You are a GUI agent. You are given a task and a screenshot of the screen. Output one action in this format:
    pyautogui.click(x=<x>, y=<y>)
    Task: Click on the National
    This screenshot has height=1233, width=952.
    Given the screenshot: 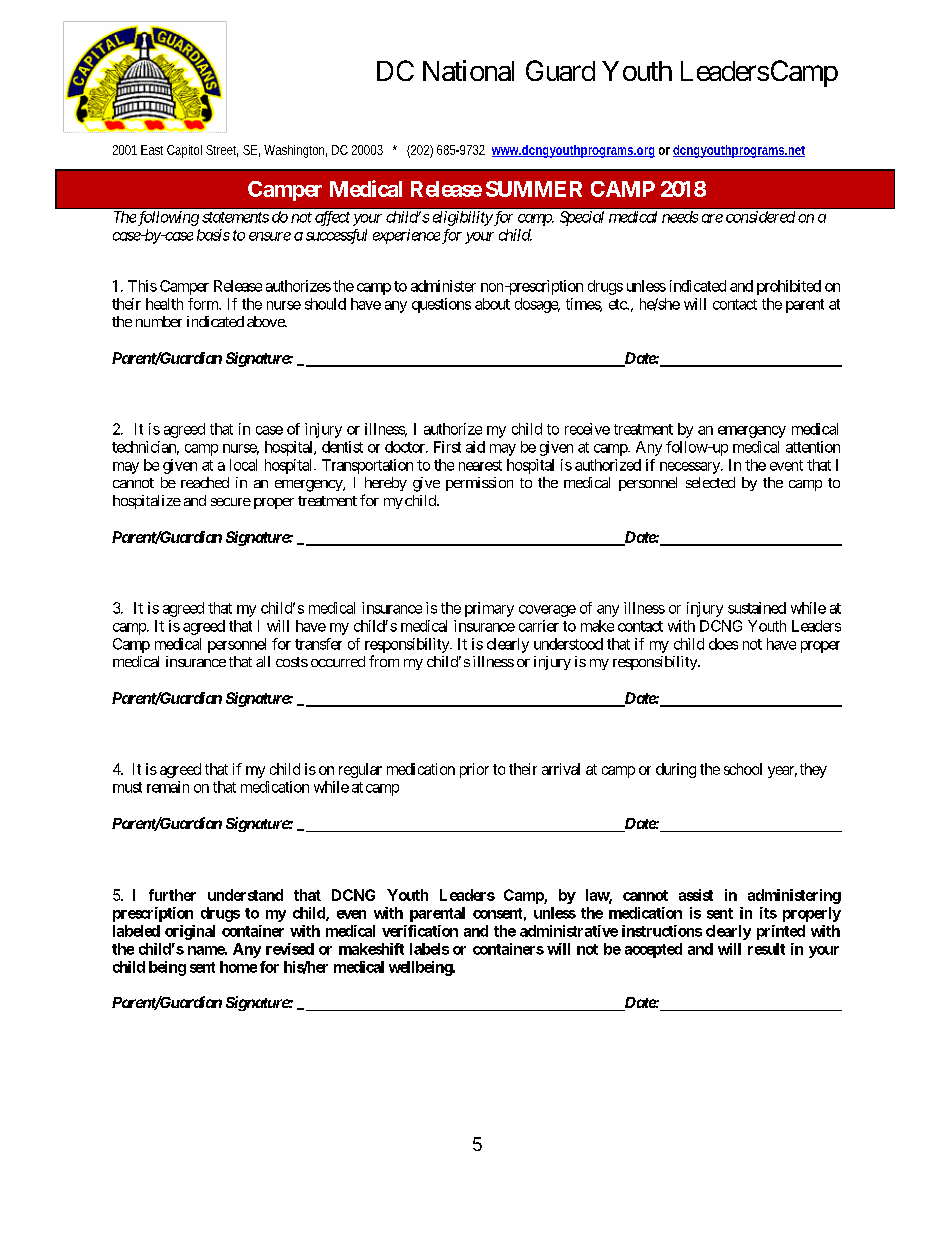 What is the action you would take?
    pyautogui.click(x=468, y=70)
